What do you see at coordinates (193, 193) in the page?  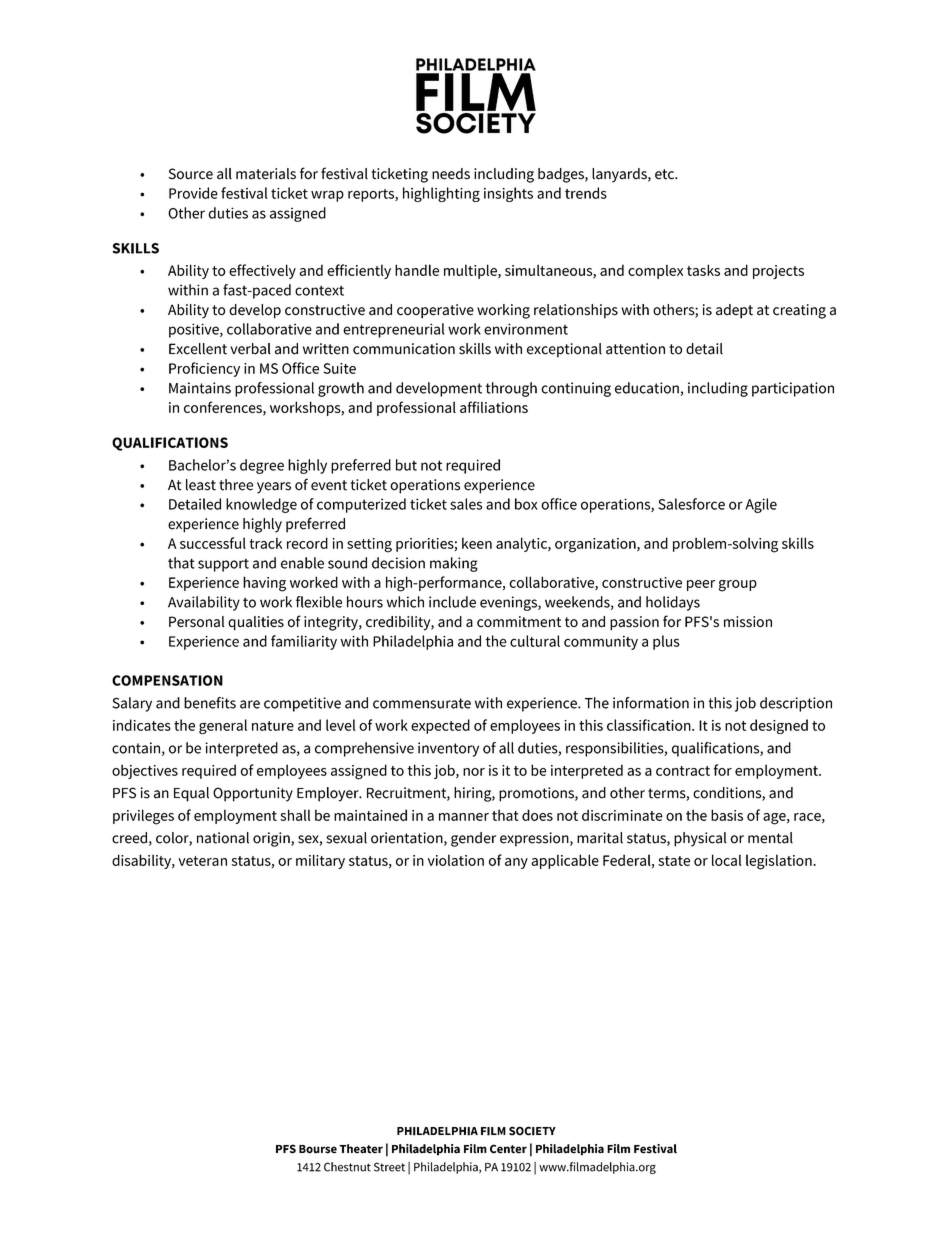 I see `Provide` at bounding box center [193, 193].
